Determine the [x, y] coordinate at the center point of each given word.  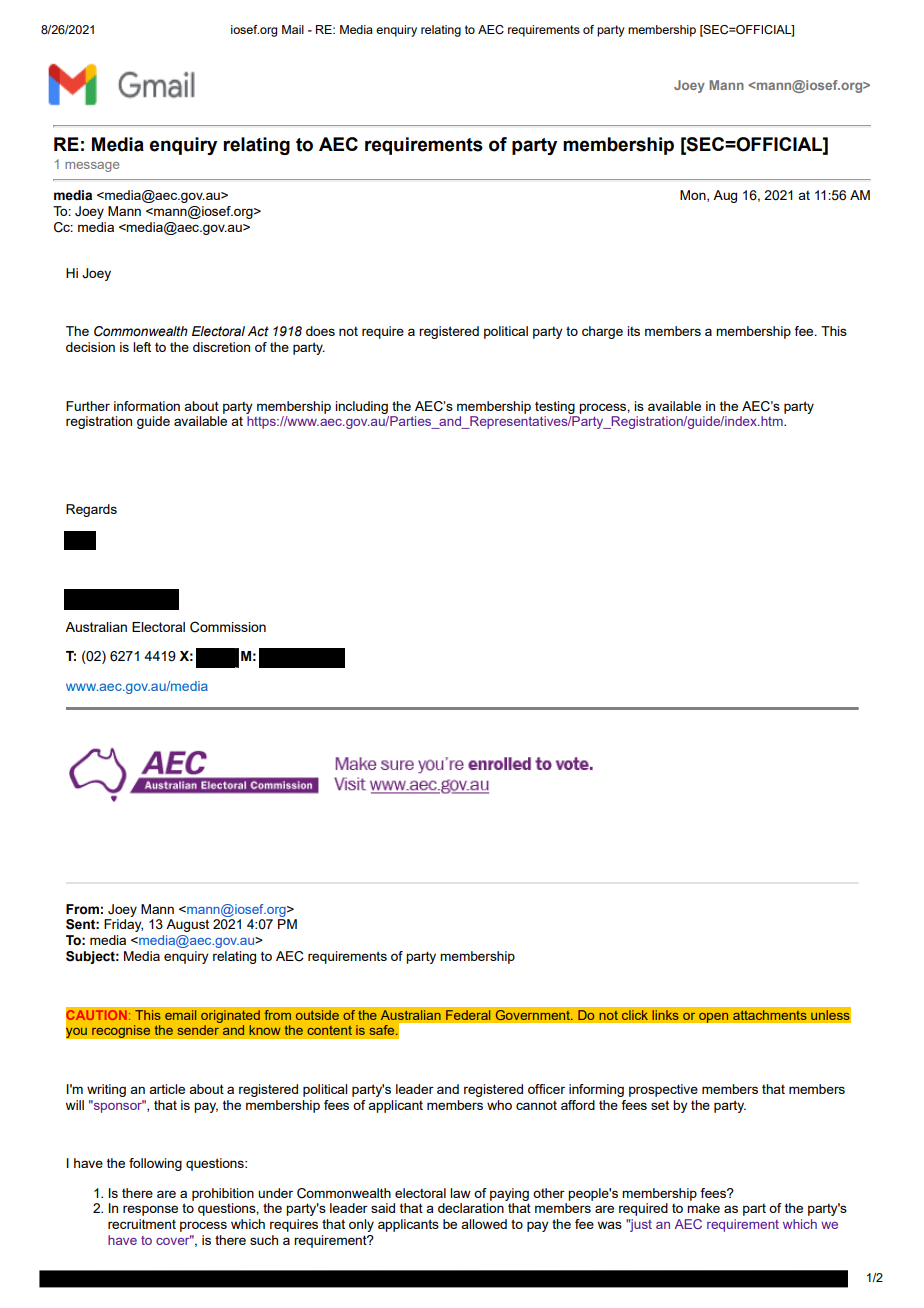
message [92, 167]
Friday [123, 925]
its [633, 331]
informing [596, 1090]
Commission [228, 627]
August [187, 925]
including [361, 407]
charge [602, 332]
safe [383, 1030]
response [150, 1210]
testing [555, 407]
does [320, 331]
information [147, 406]
